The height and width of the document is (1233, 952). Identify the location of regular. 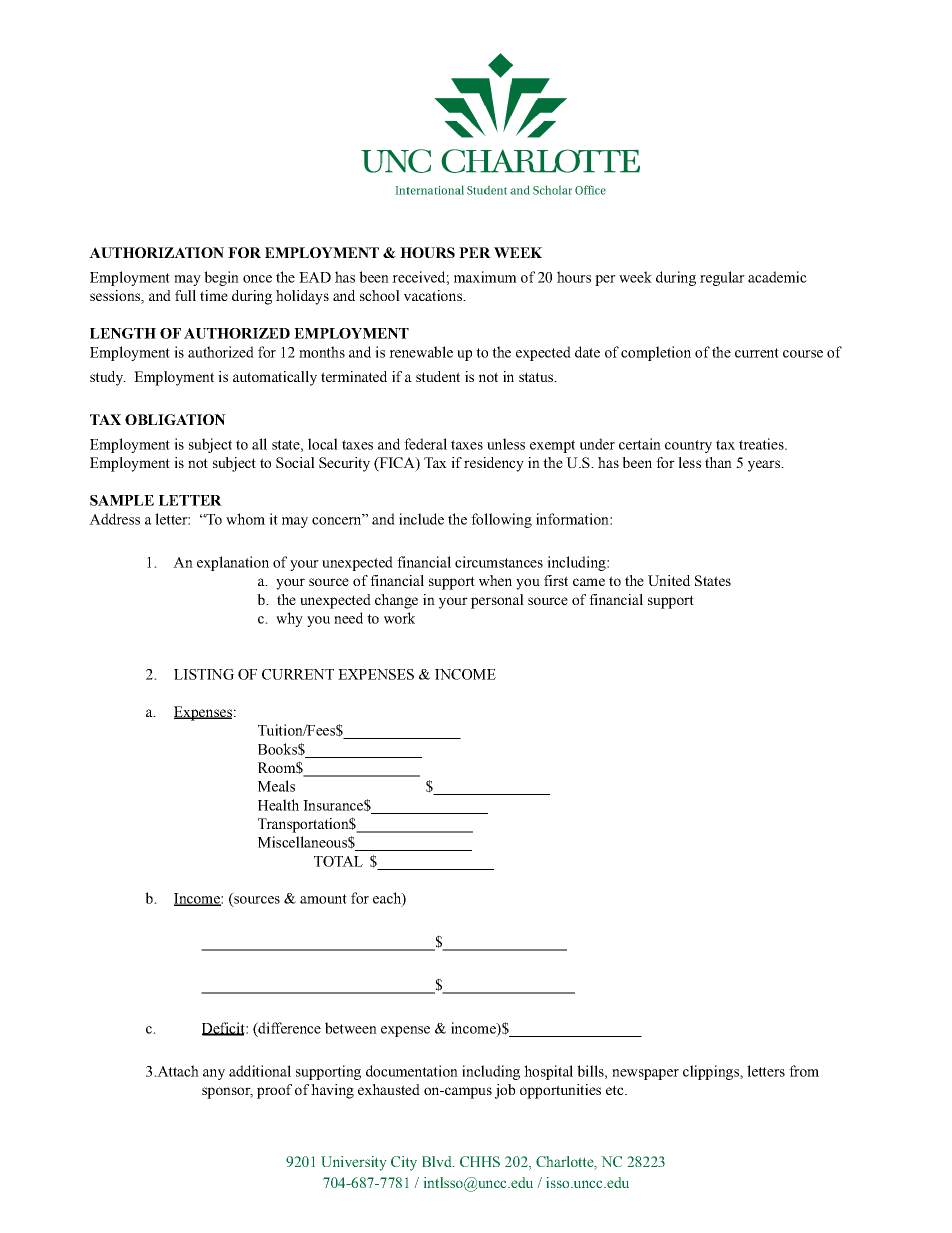
(722, 278).
